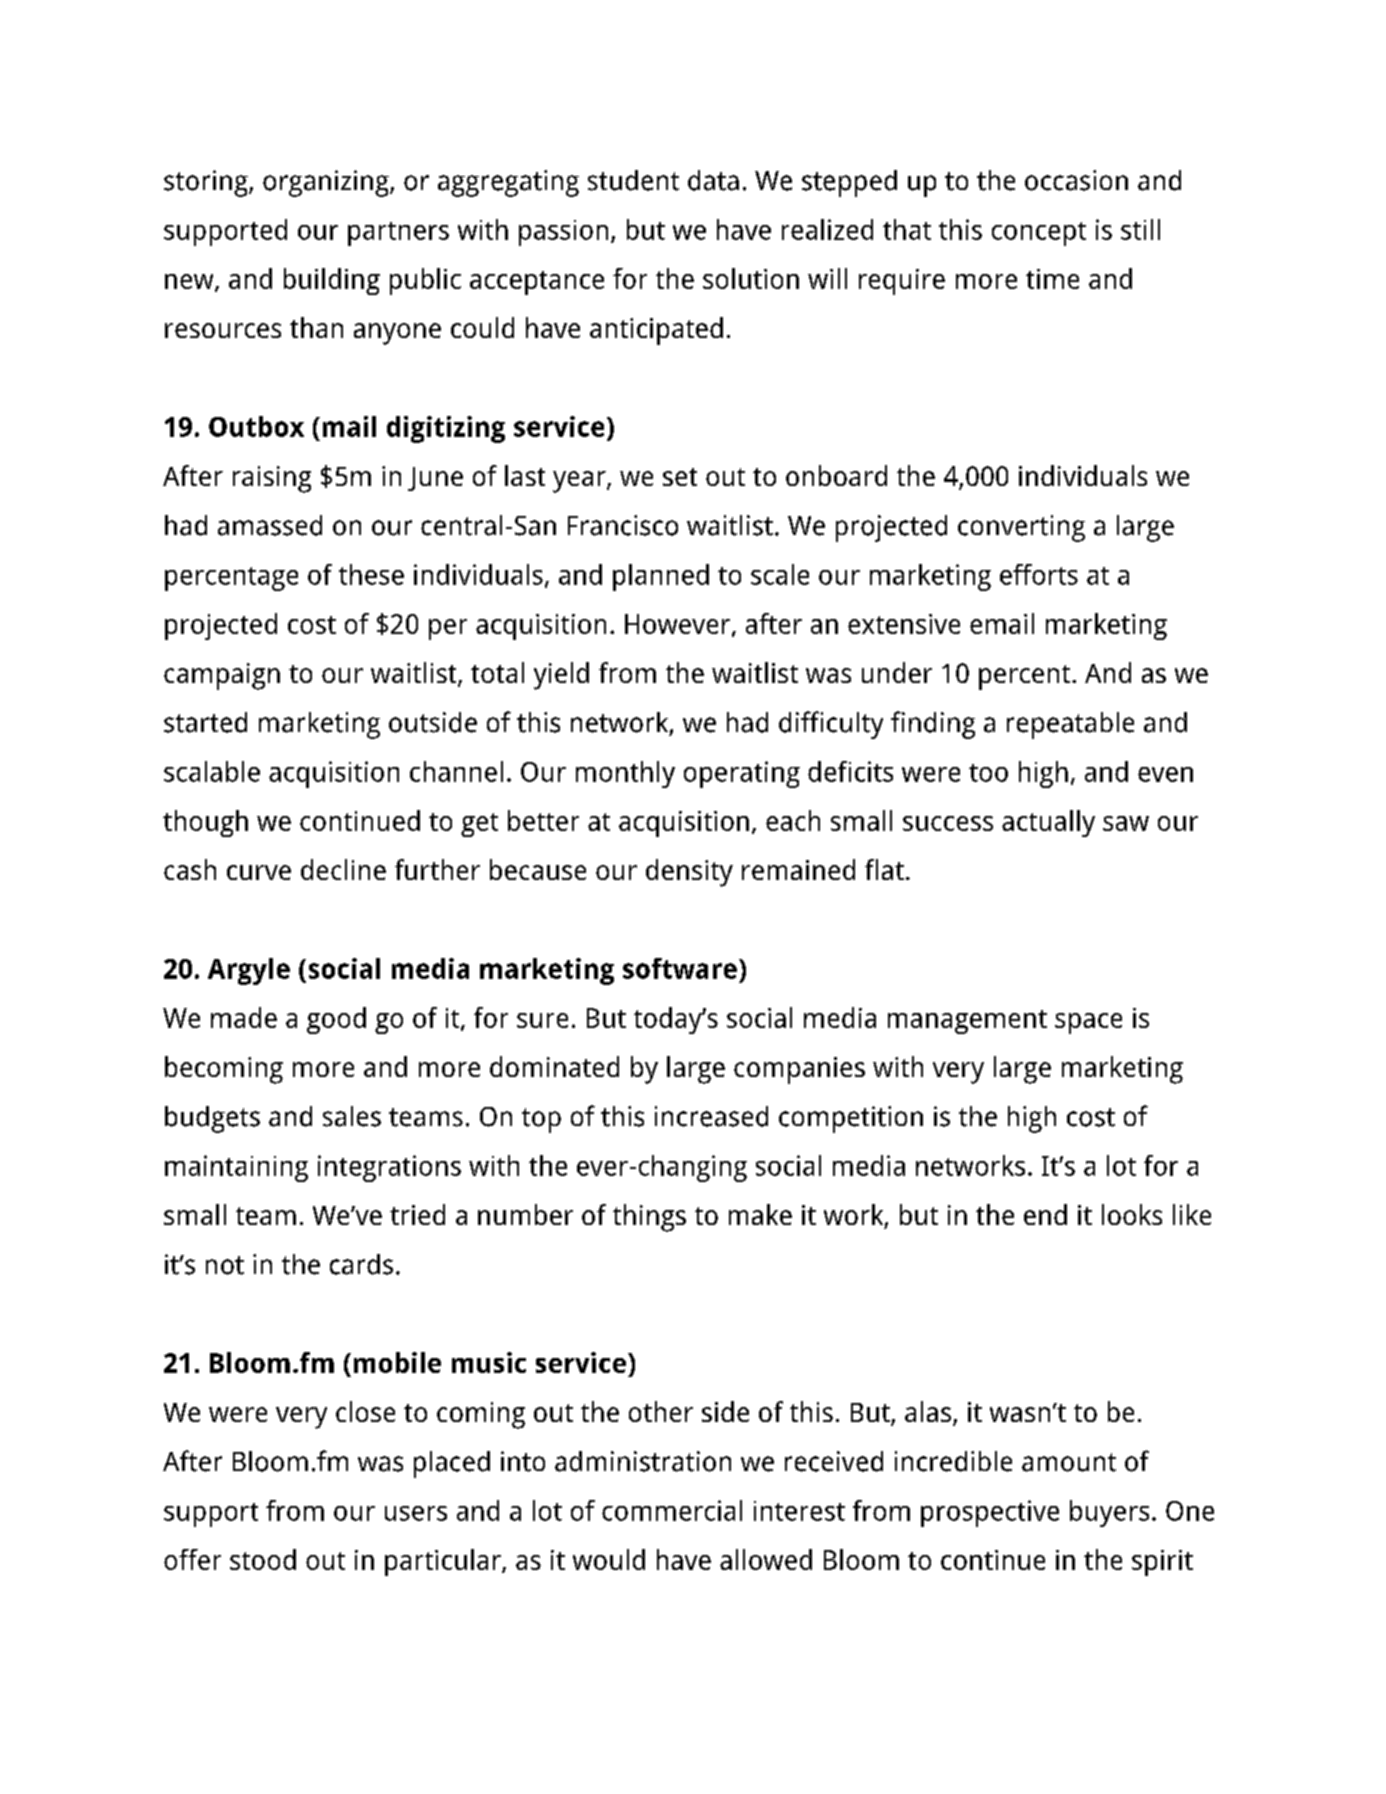 Image resolution: width=1386 pixels, height=1794 pixels. Describe the element at coordinates (713, 180) in the document. I see `data` at that location.
